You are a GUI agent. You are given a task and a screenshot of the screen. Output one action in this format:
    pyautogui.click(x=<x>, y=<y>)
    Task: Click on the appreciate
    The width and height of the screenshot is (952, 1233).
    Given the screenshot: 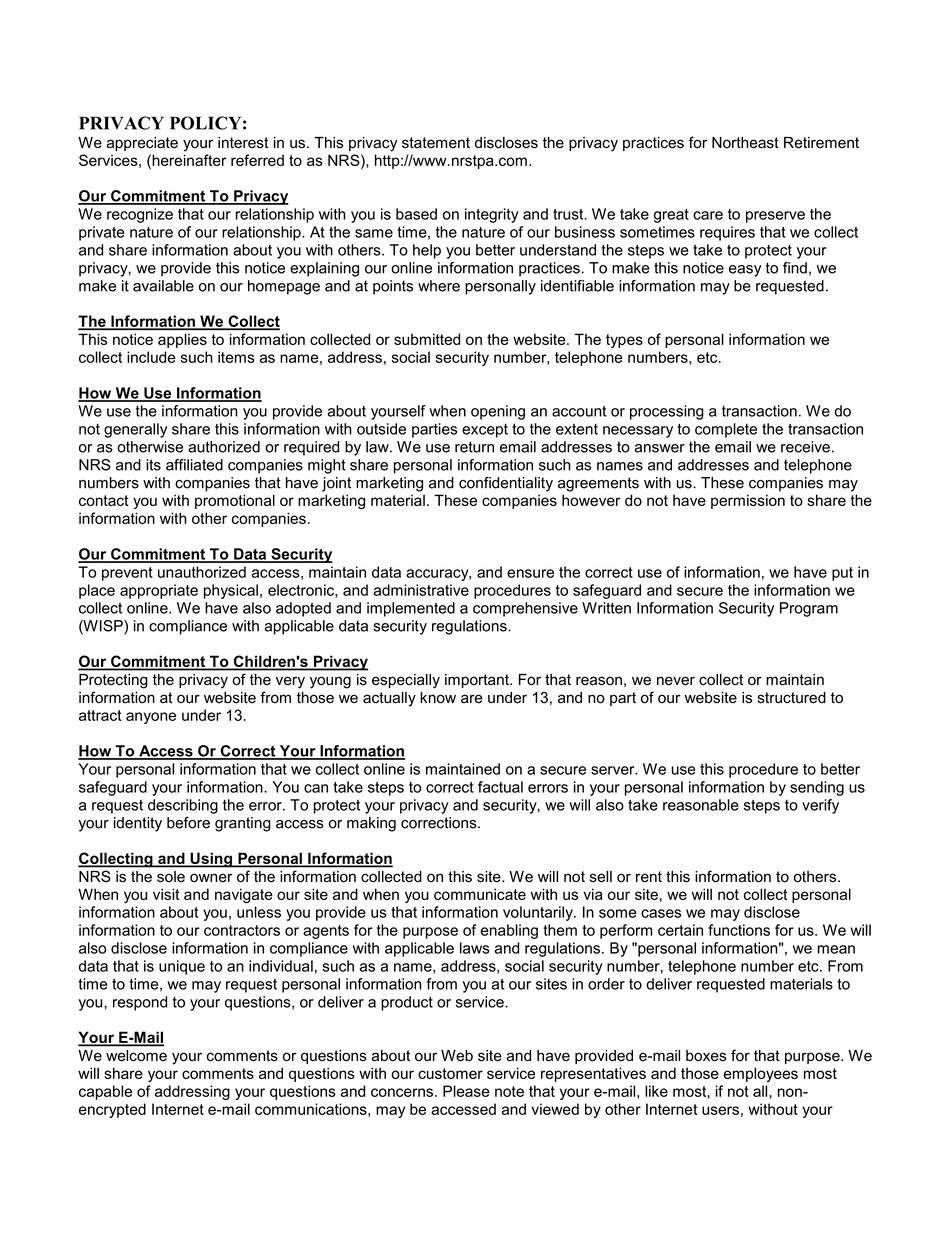 What is the action you would take?
    pyautogui.click(x=142, y=144)
